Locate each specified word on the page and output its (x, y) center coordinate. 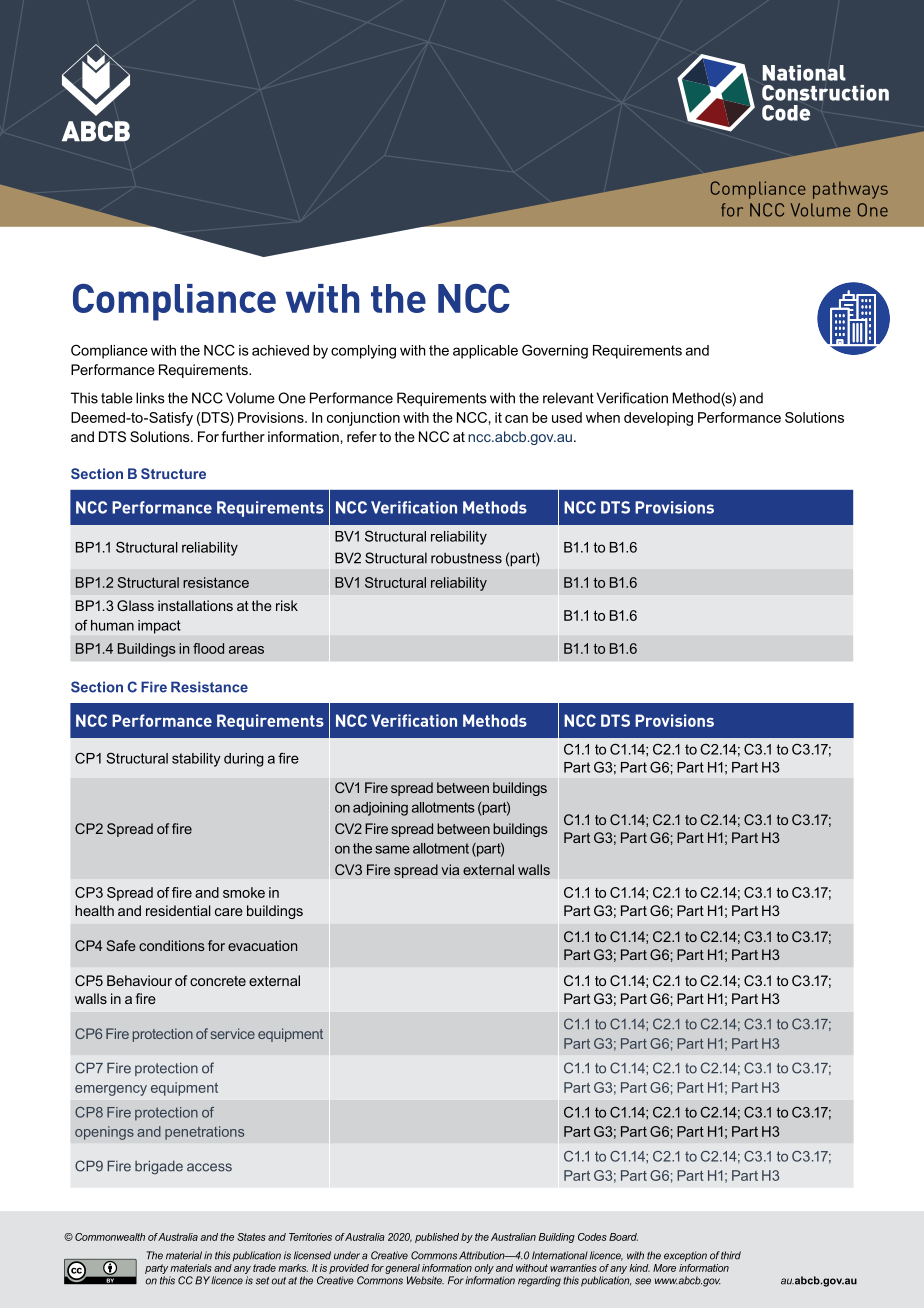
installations (195, 605)
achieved (280, 350)
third (731, 1255)
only (484, 1270)
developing (658, 419)
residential (178, 910)
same (392, 849)
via (450, 869)
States (251, 1237)
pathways (850, 190)
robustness (466, 558)
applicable (485, 352)
